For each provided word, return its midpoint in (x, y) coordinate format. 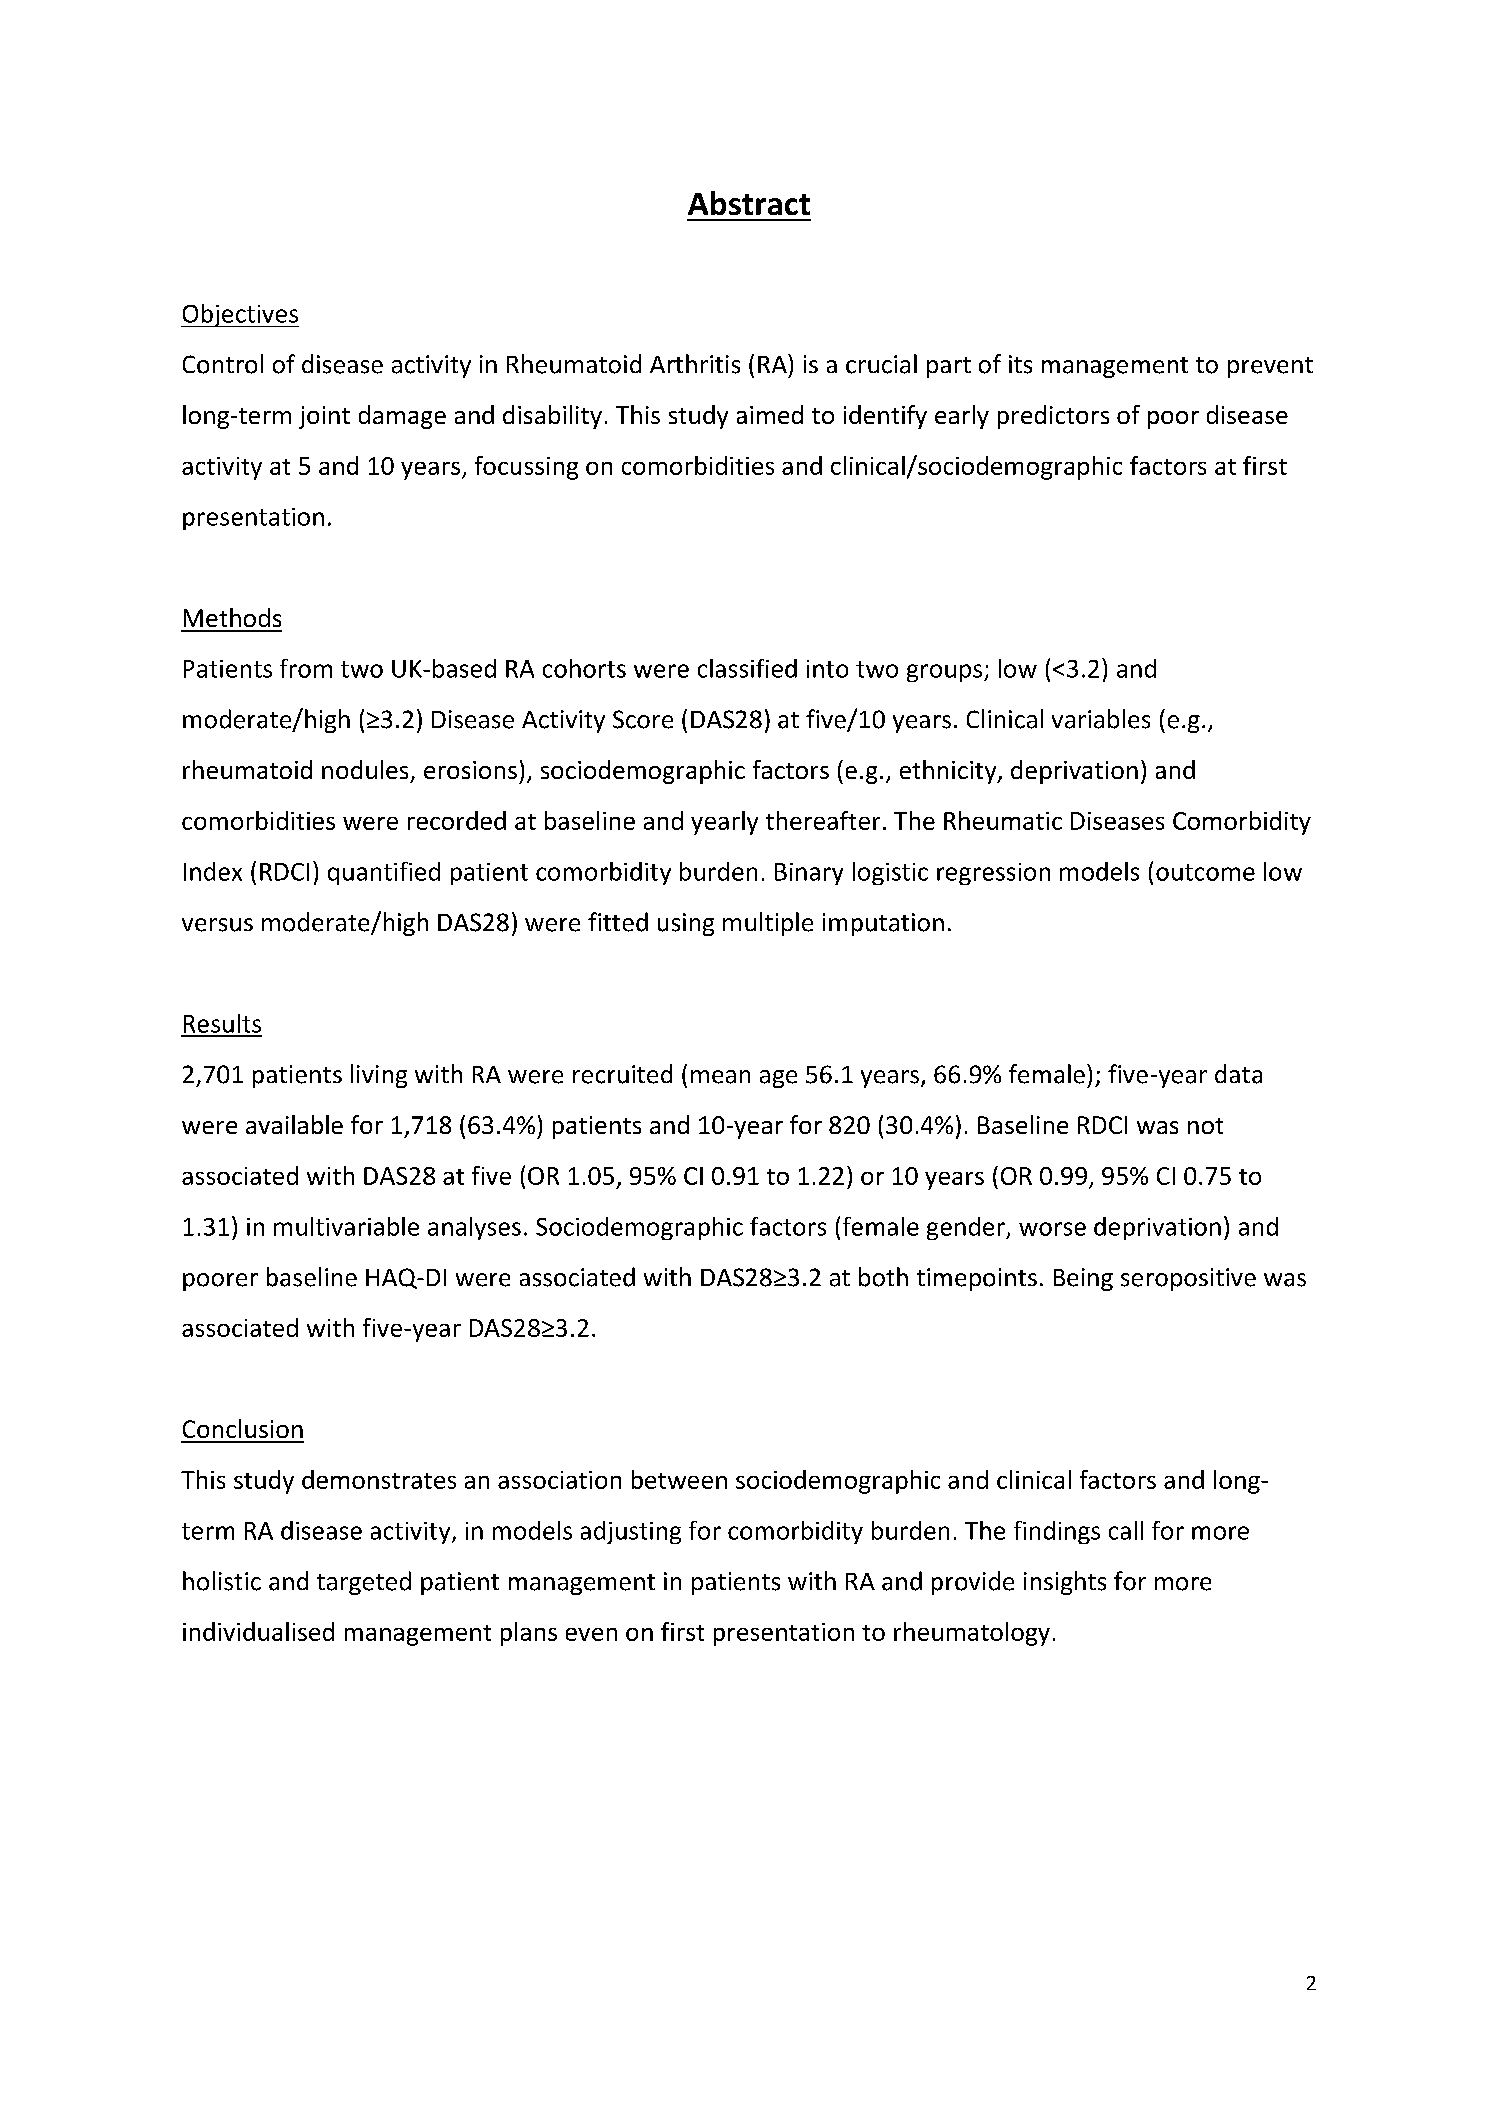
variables (1101, 719)
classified (747, 668)
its (1020, 364)
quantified (384, 873)
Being (1083, 1279)
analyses (474, 1228)
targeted (364, 1583)
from (306, 668)
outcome (1205, 872)
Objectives (240, 315)
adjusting (631, 1532)
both (883, 1277)
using (686, 924)
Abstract (749, 203)
